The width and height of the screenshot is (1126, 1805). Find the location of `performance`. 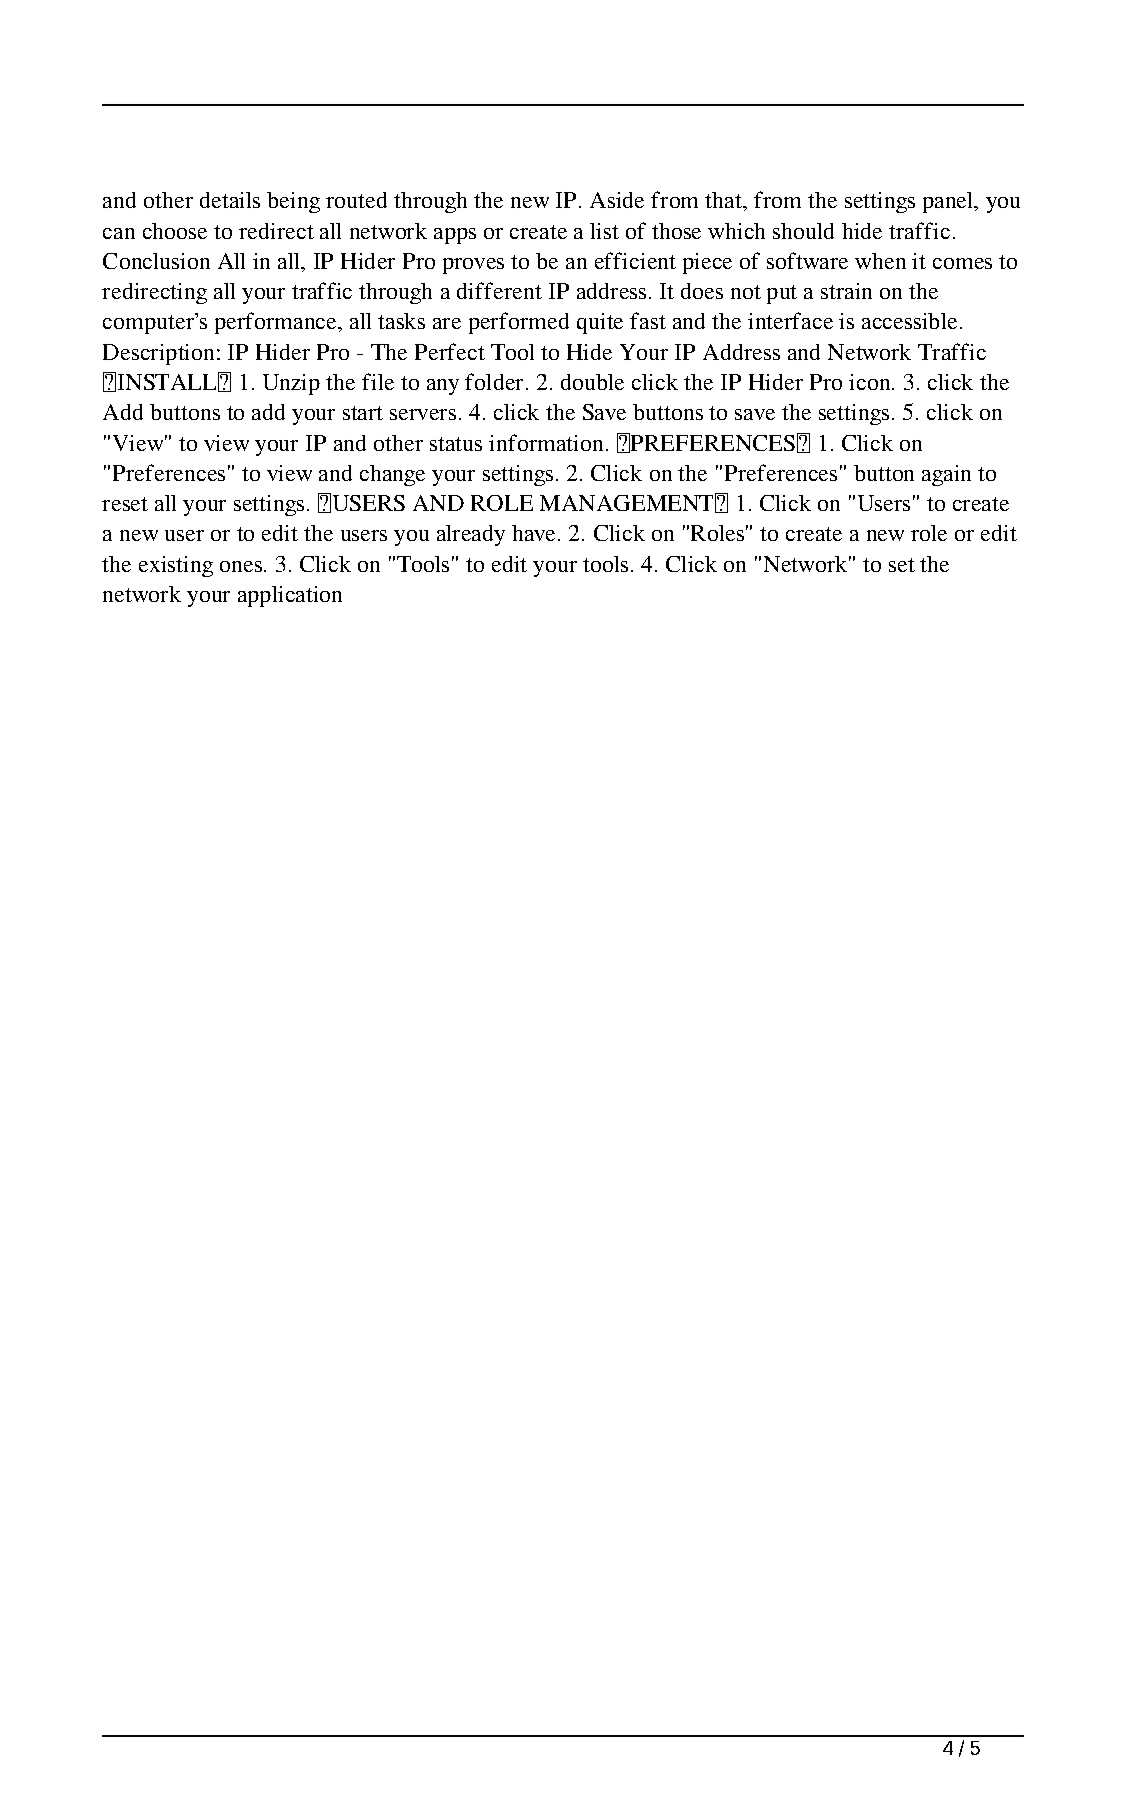

performance is located at coordinates (277, 323).
